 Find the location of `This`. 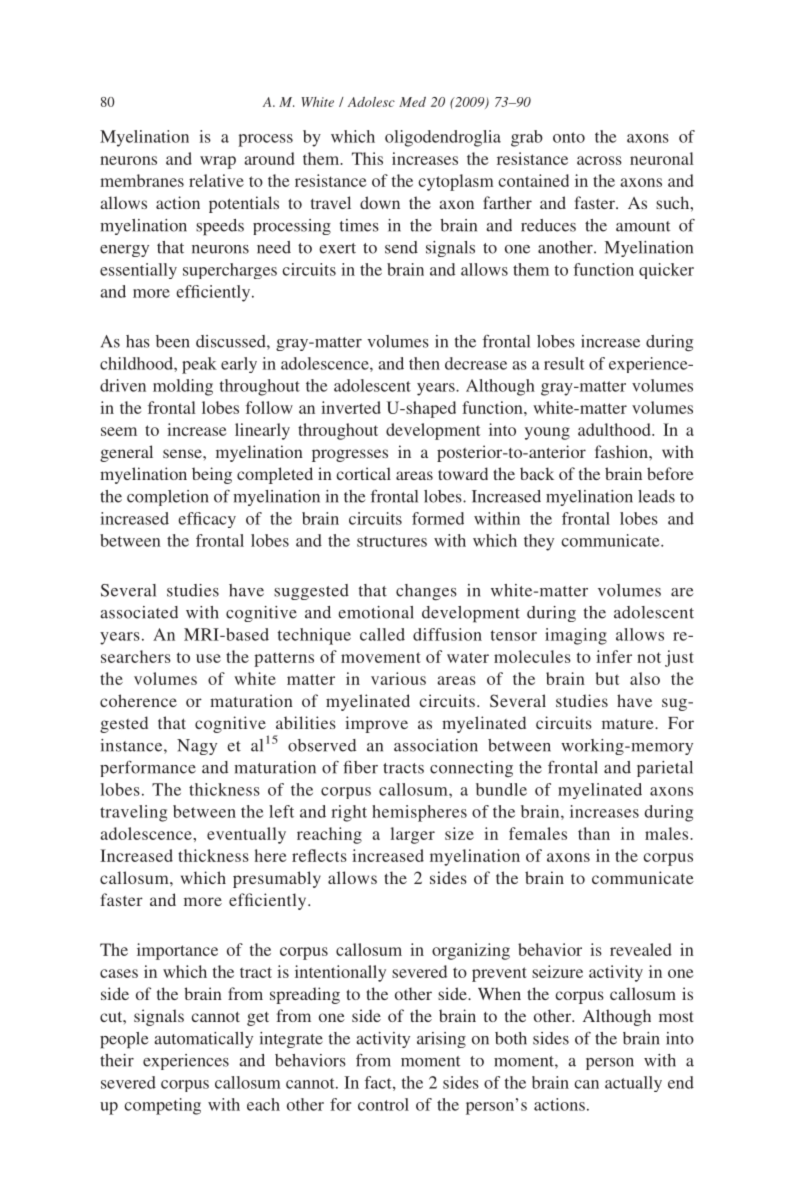

This is located at coordinates (367, 158).
